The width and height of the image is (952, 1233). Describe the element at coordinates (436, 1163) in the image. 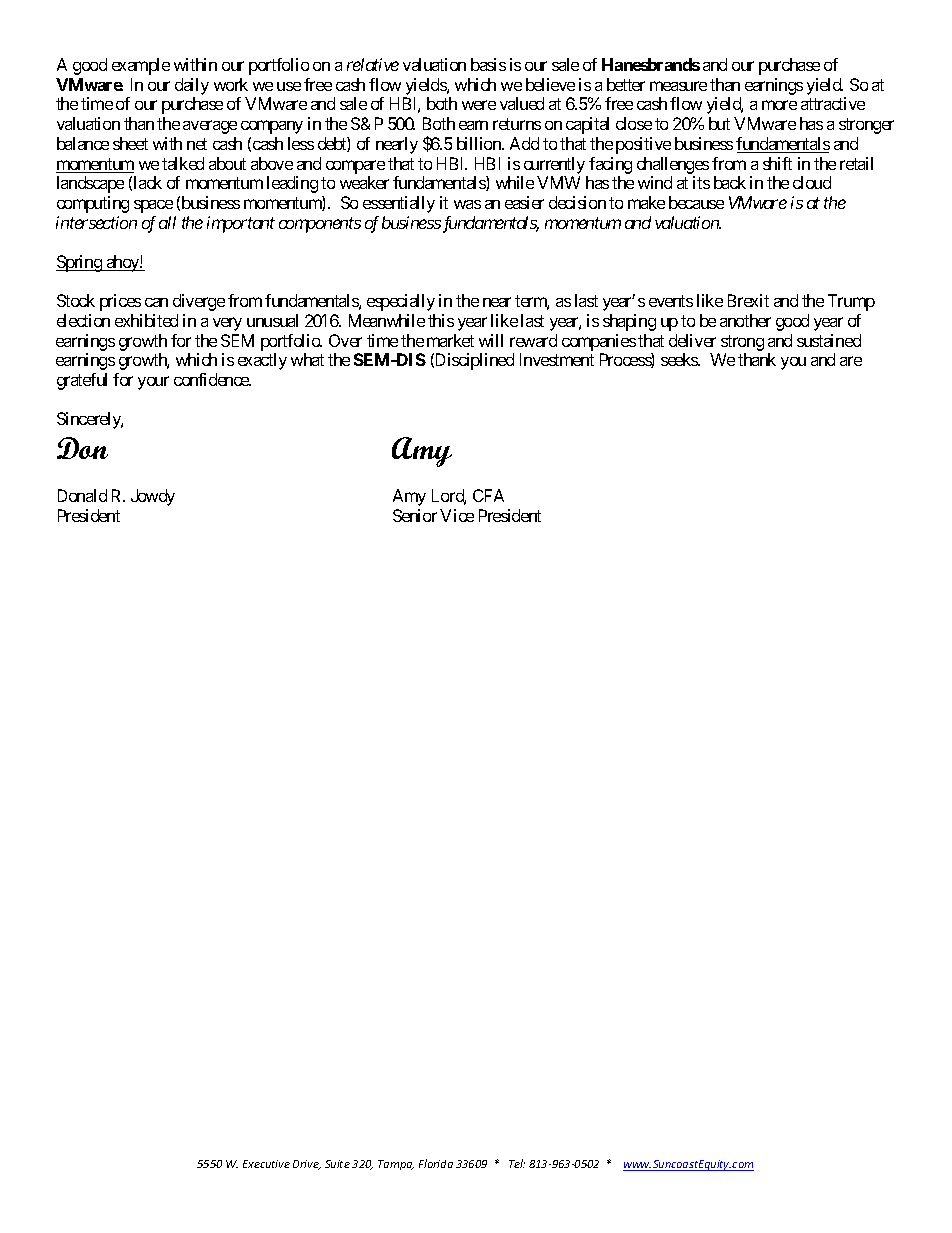

I see `Florida` at that location.
